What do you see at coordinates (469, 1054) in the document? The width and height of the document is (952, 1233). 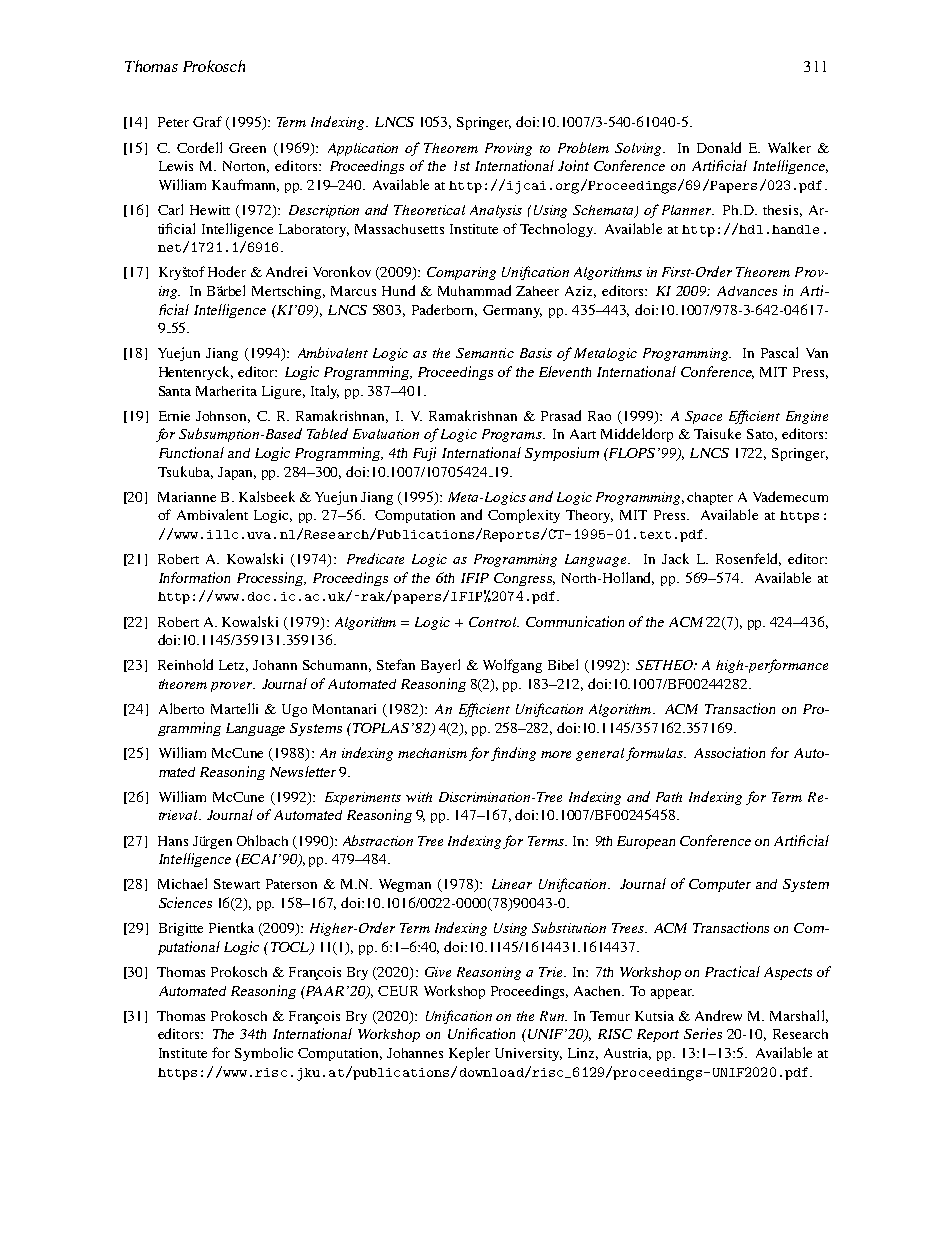 I see `Kepler` at bounding box center [469, 1054].
